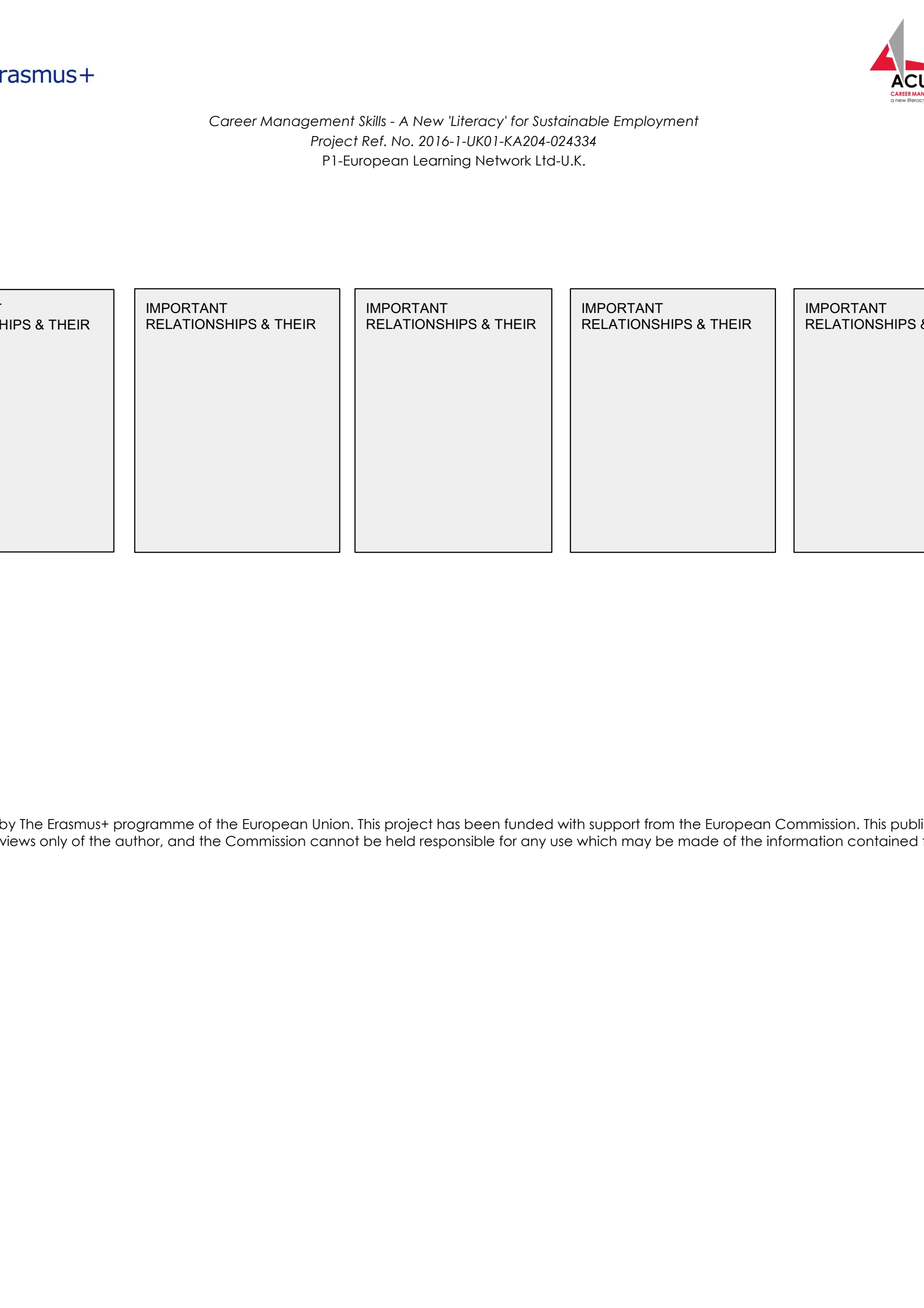 This image has height=1308, width=924. What do you see at coordinates (571, 823) in the image?
I see `with` at bounding box center [571, 823].
